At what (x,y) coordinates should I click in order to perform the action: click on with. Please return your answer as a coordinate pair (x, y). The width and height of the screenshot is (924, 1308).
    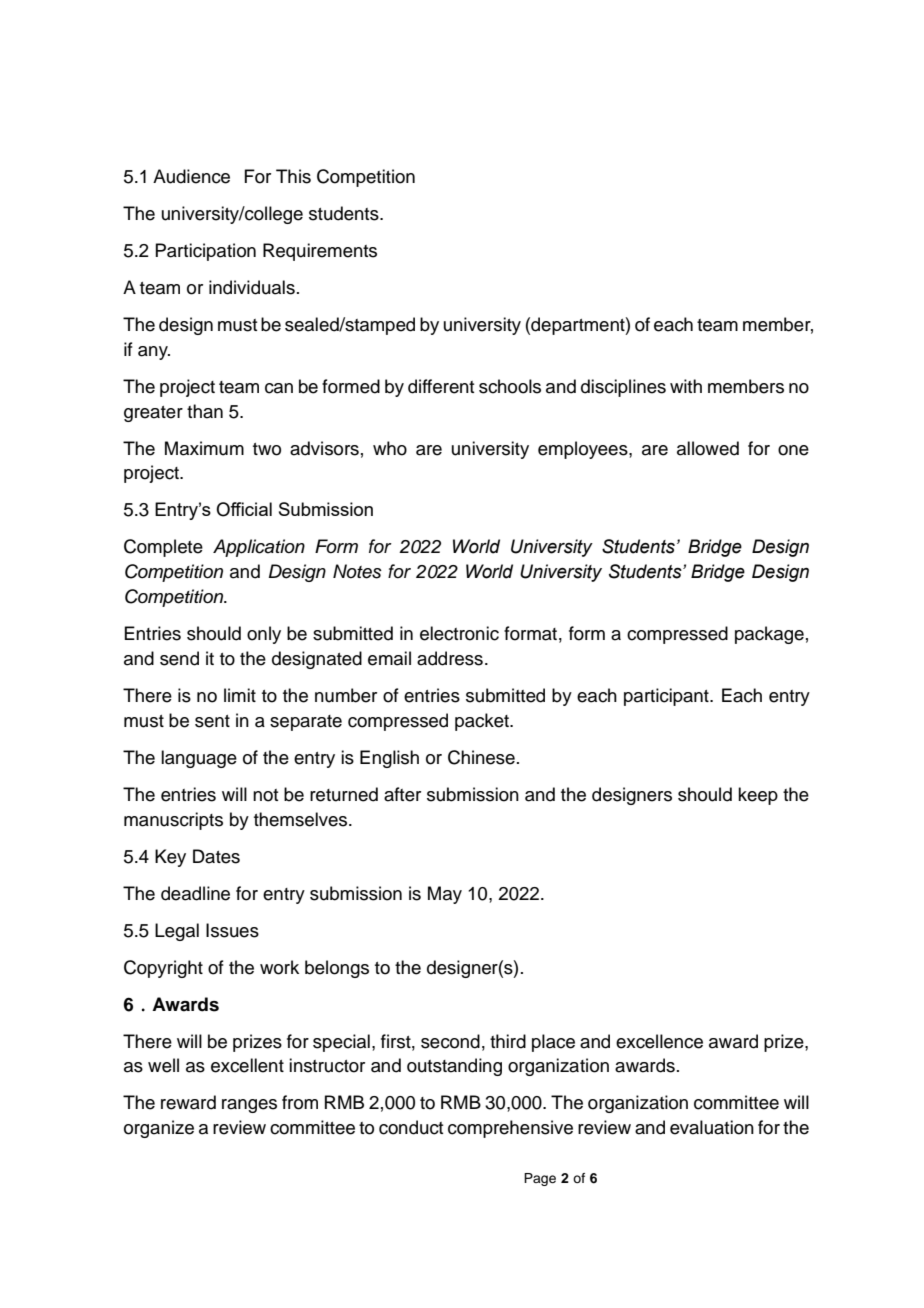
    Looking at the image, I should click on (686, 386).
